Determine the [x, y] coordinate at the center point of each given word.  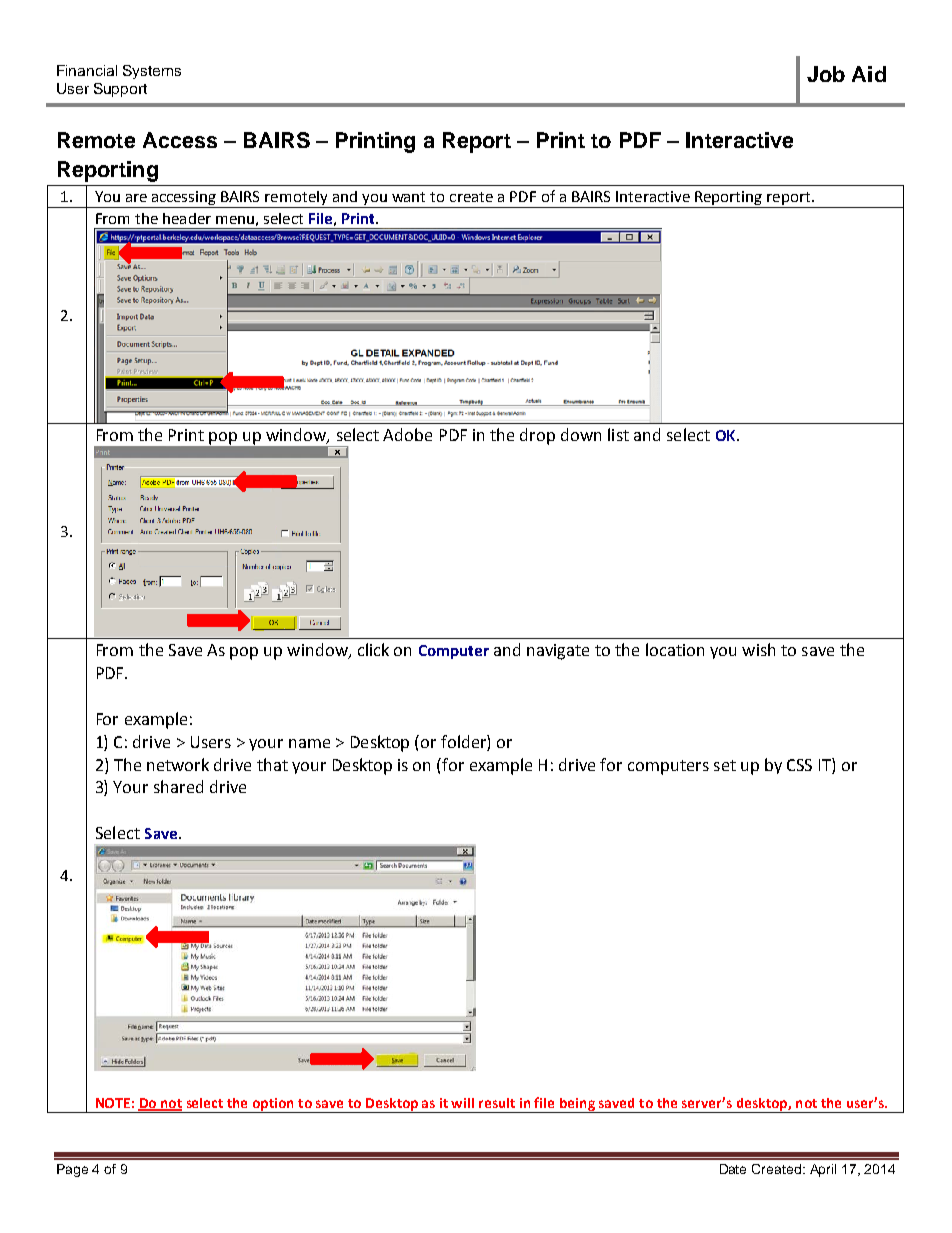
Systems [152, 72]
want [408, 197]
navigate [558, 652]
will [462, 1103]
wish [758, 649]
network [178, 764]
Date [733, 1169]
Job [826, 74]
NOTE [113, 1103]
